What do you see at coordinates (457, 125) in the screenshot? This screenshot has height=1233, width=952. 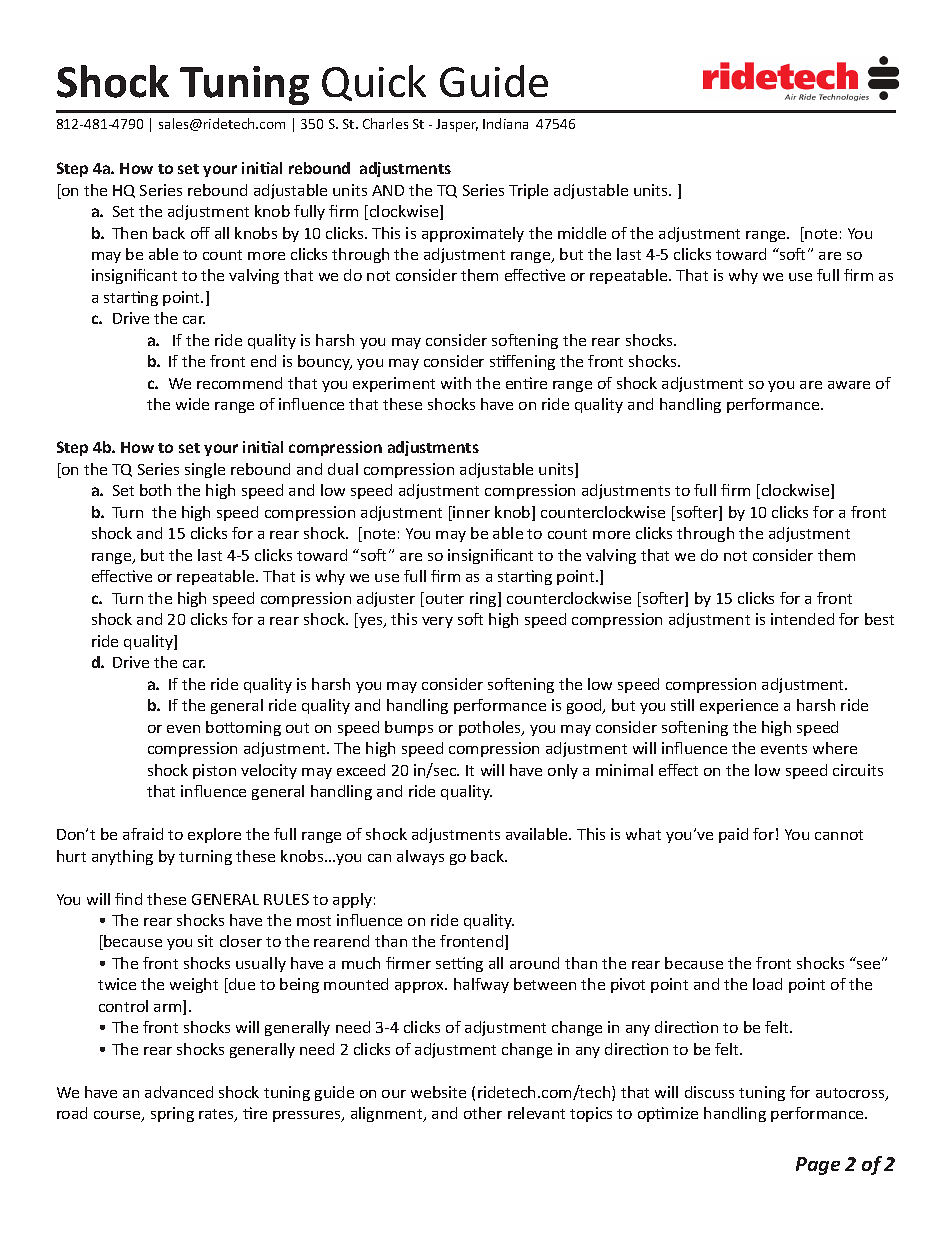 I see `Jasper` at bounding box center [457, 125].
